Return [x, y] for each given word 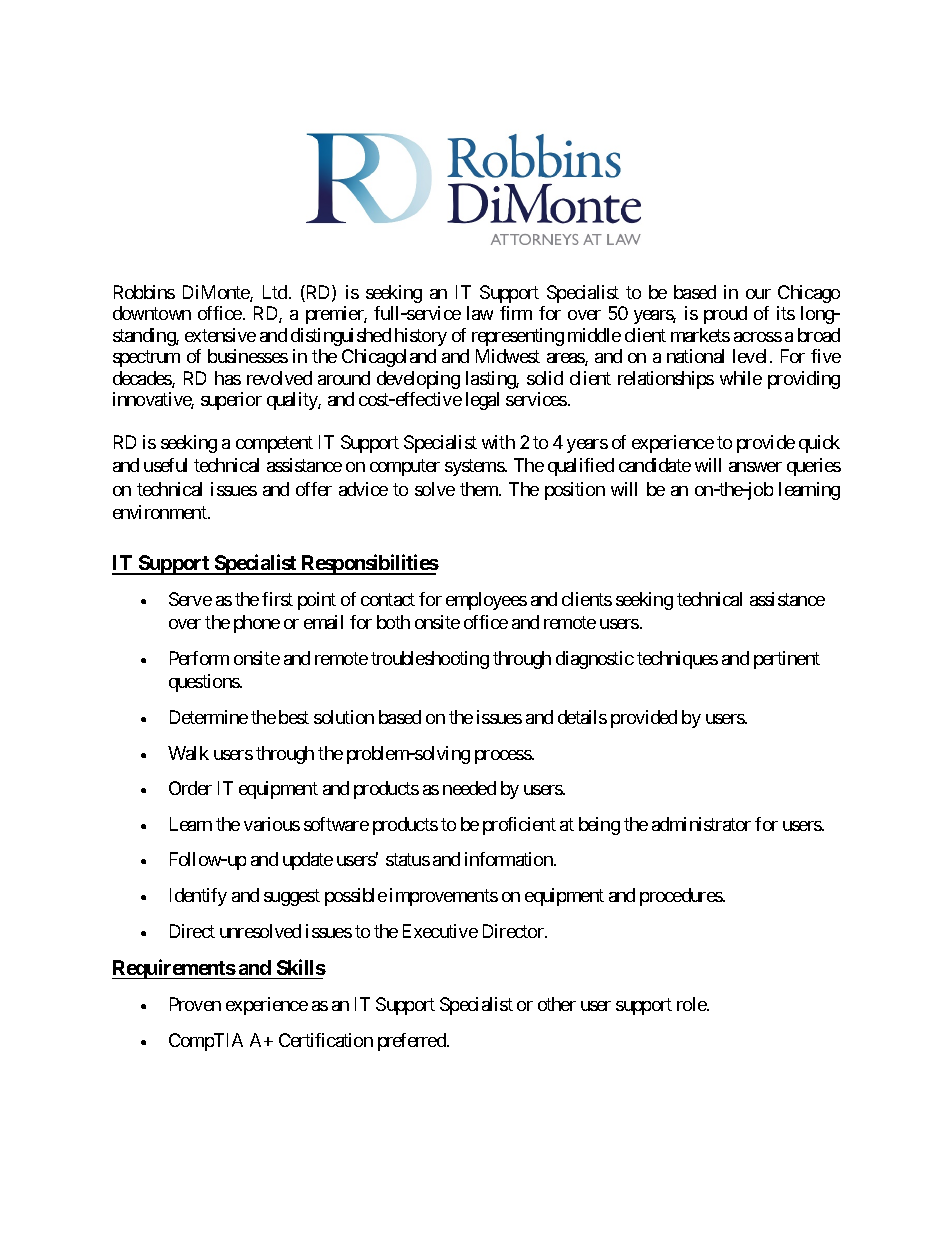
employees [486, 601]
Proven [195, 1004]
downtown [152, 313]
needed [469, 788]
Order [190, 788]
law [480, 313]
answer [755, 467]
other [557, 1004]
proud [725, 315]
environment [161, 512]
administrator [701, 824]
